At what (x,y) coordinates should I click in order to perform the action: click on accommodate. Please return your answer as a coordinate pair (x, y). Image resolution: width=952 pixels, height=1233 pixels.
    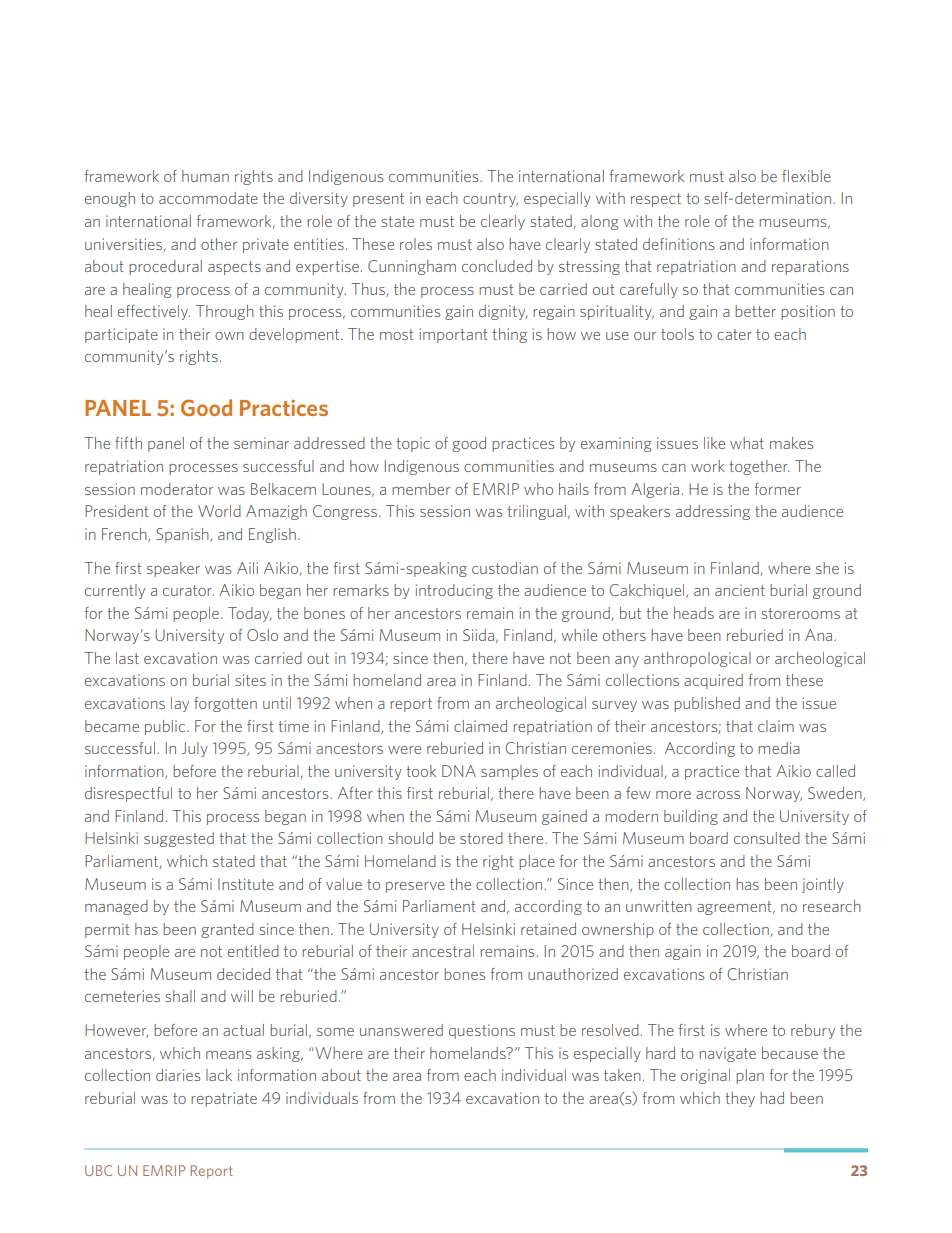
    Looking at the image, I should click on (208, 198).
